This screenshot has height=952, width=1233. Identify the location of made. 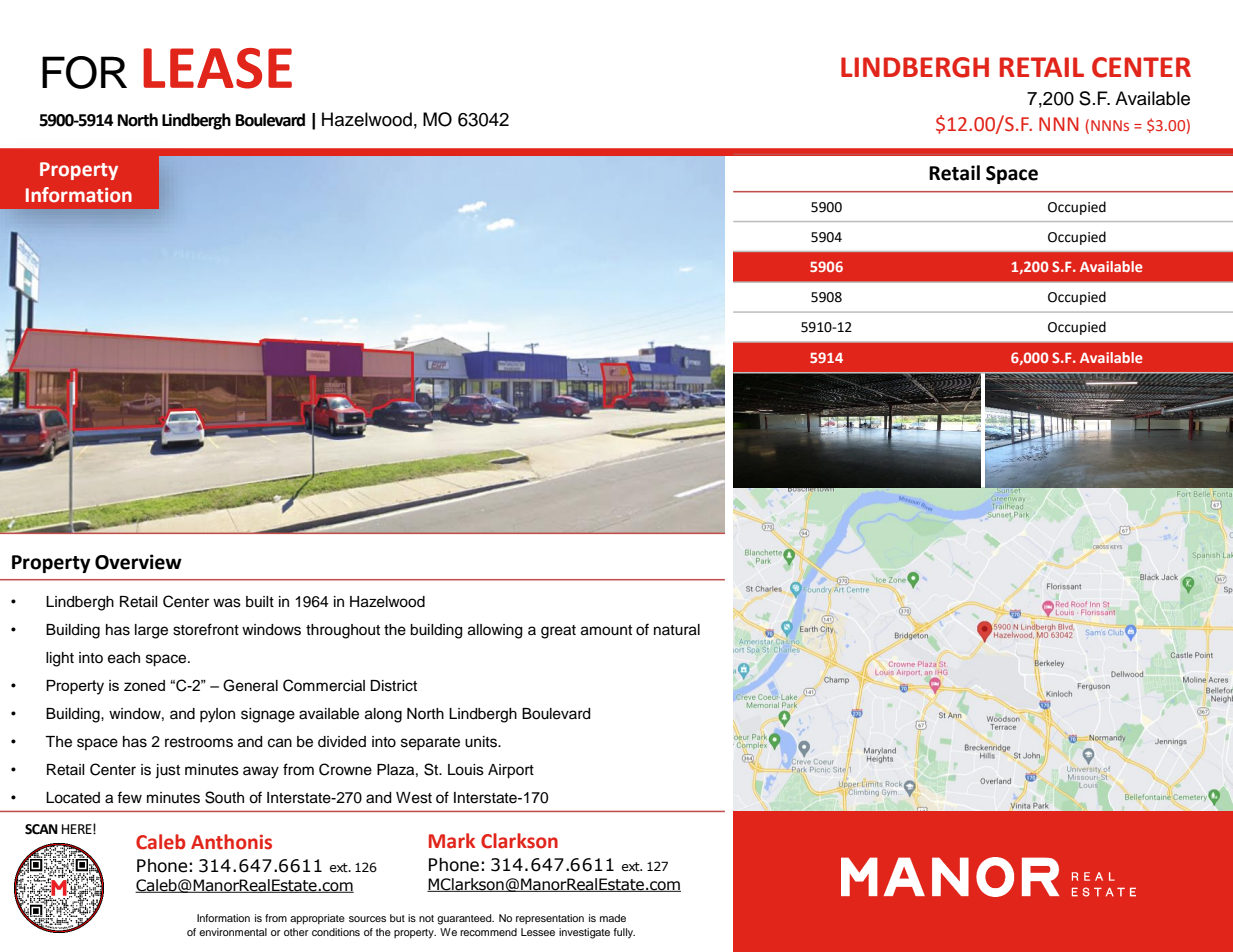
(613, 918).
